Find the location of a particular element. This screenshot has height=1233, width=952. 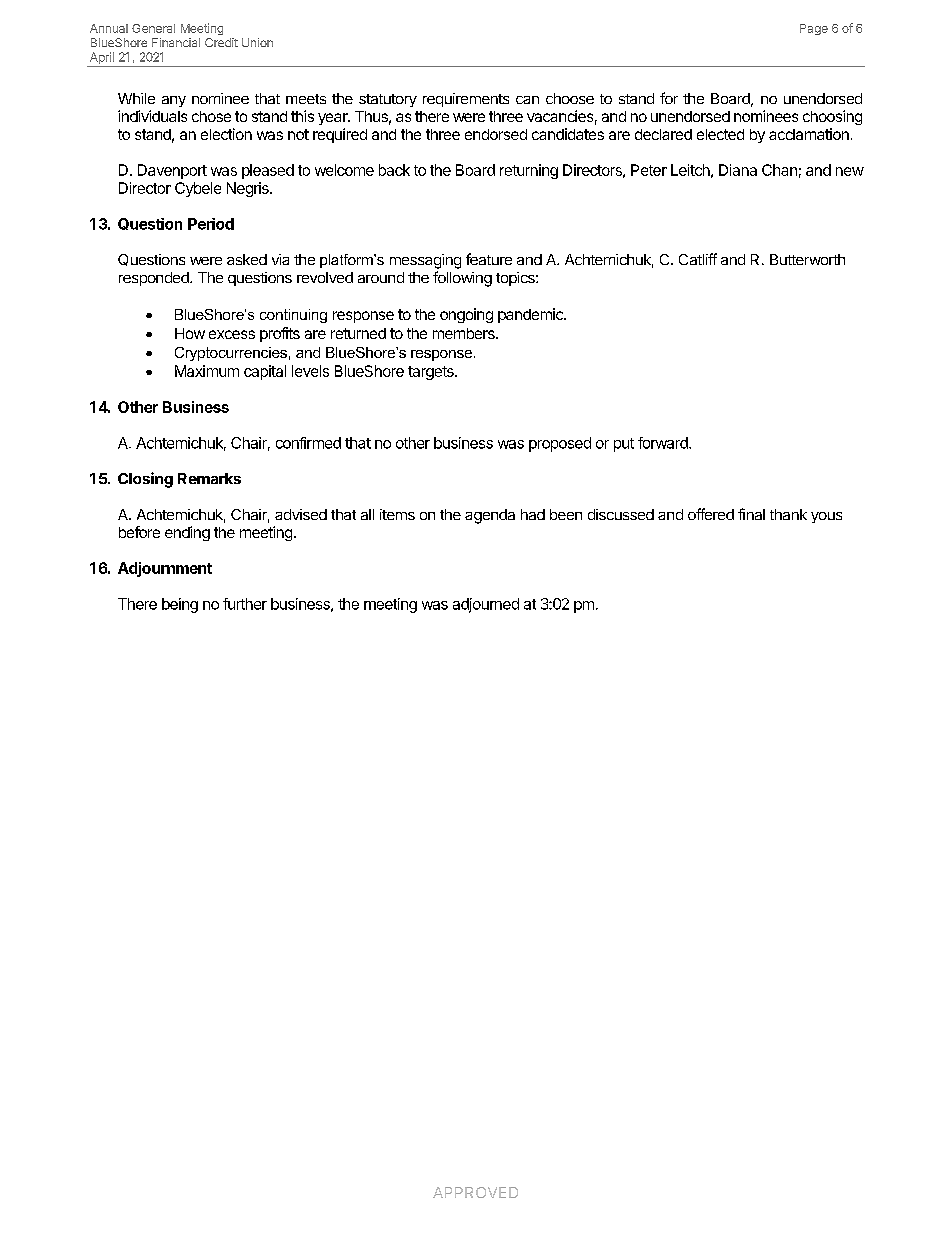

further is located at coordinates (245, 604).
